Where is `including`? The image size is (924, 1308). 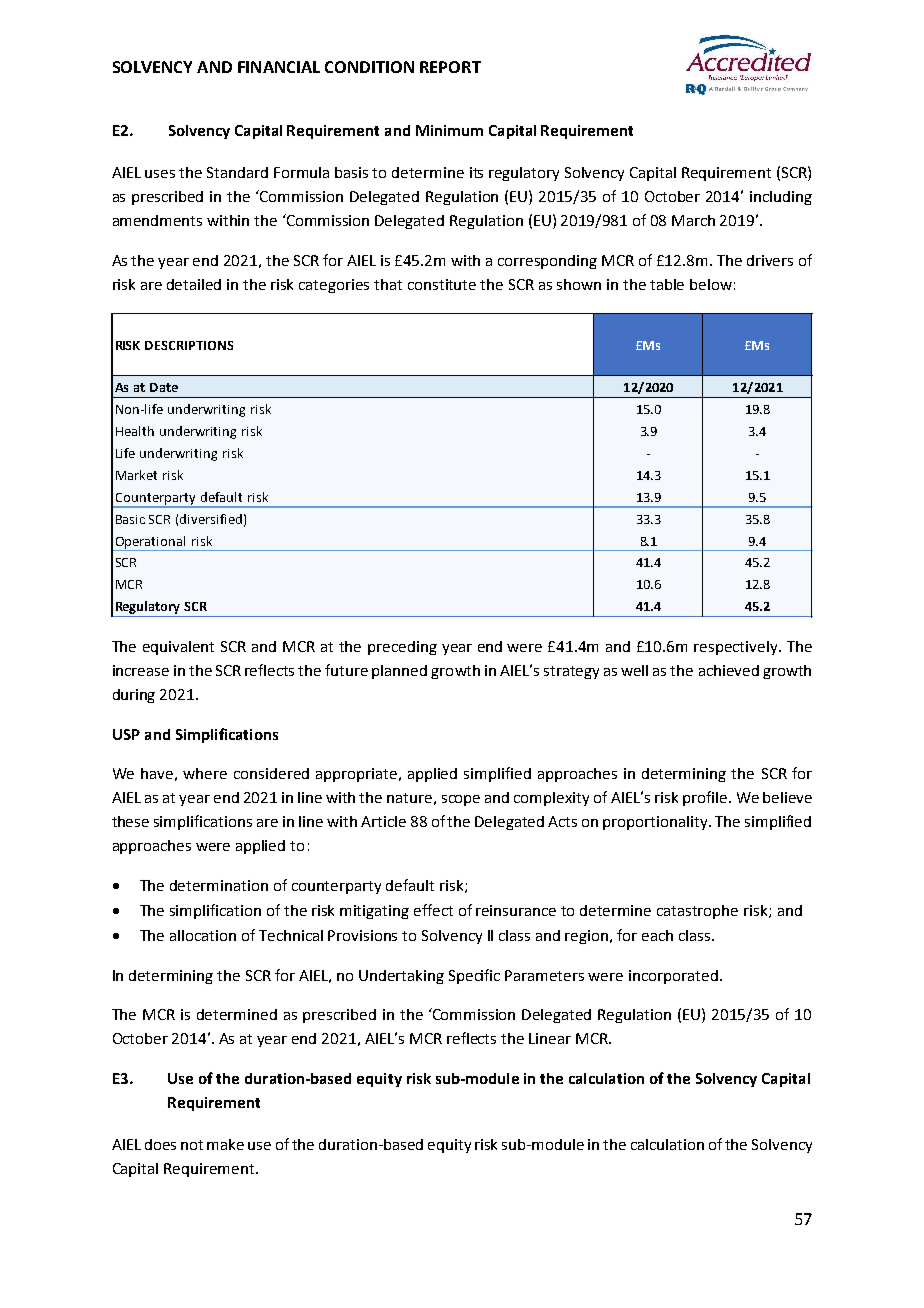
including is located at coordinates (781, 198).
